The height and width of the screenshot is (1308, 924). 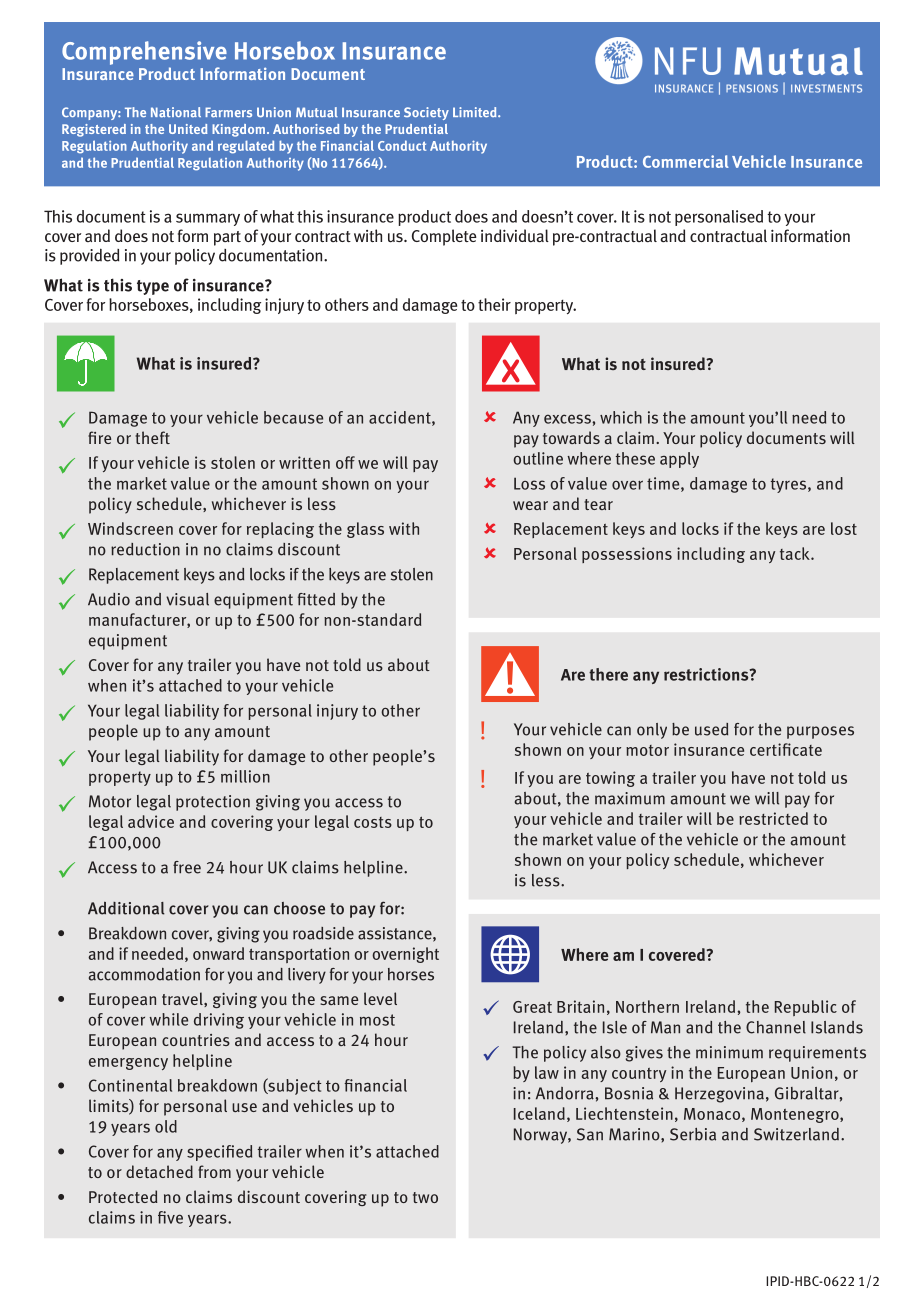 I want to click on Limited, so click(x=476, y=112).
